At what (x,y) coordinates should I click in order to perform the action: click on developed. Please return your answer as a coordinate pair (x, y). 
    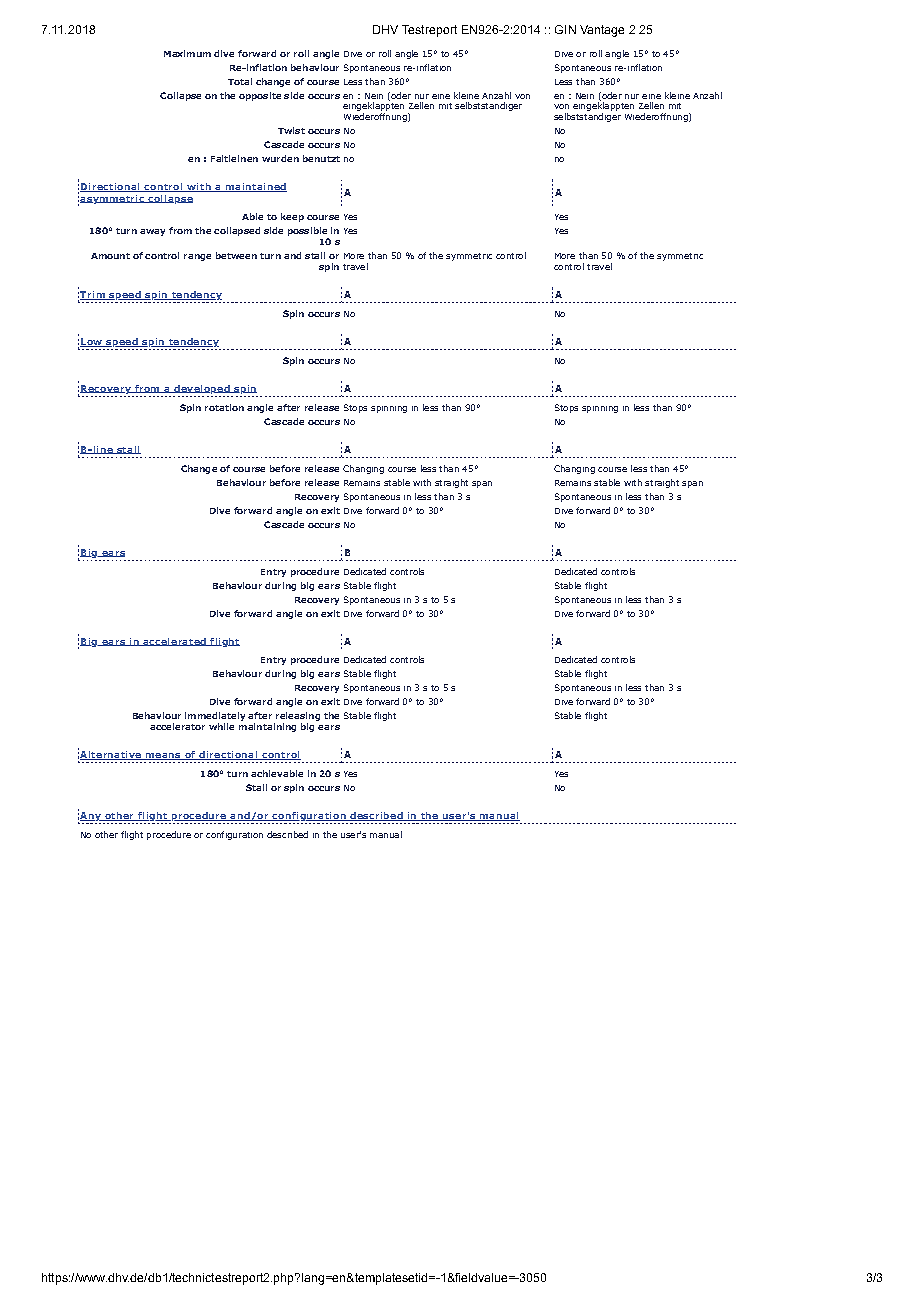
    Looking at the image, I should click on (202, 389).
